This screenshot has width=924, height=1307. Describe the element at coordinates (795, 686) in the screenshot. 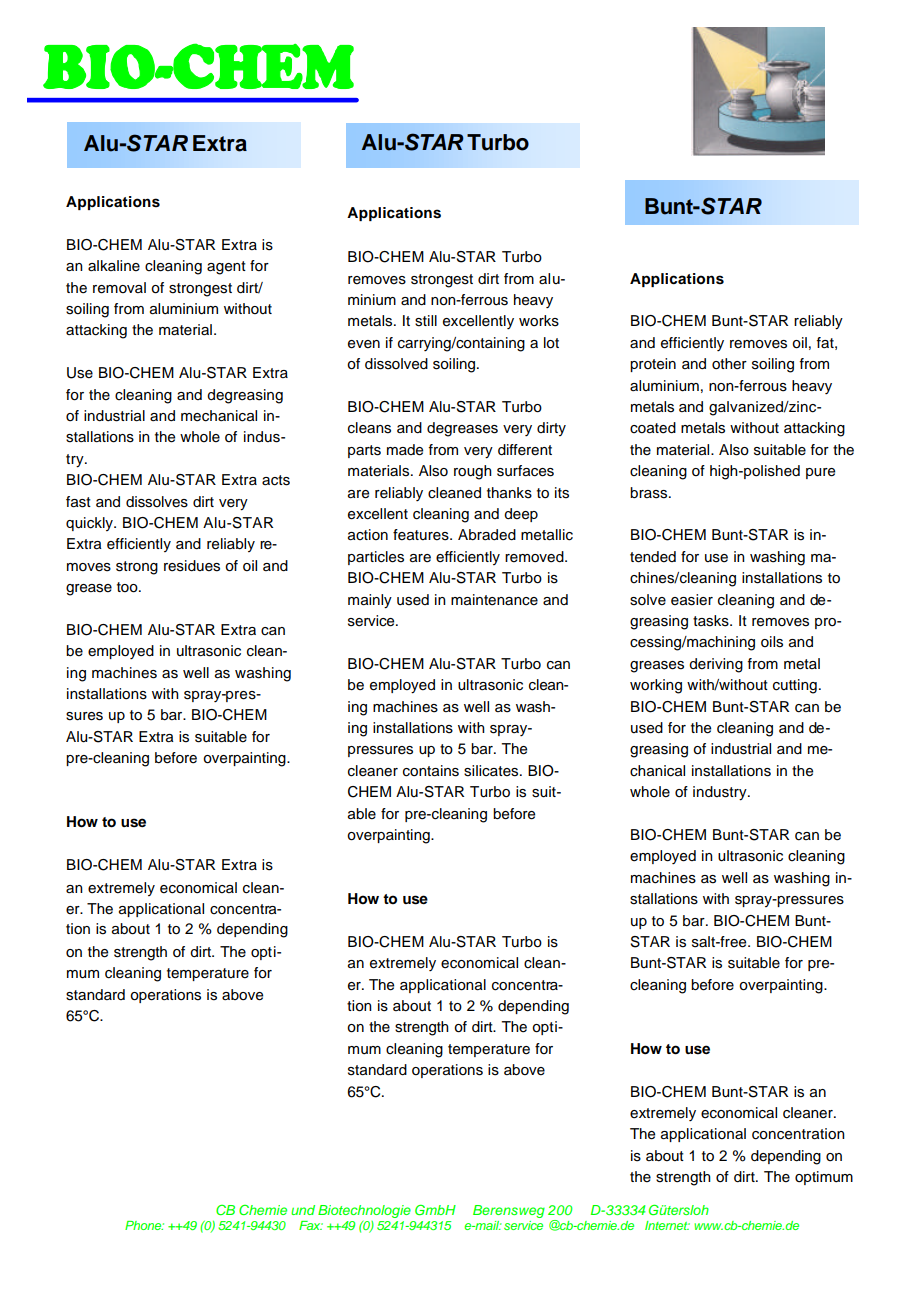

I see `cutting` at that location.
